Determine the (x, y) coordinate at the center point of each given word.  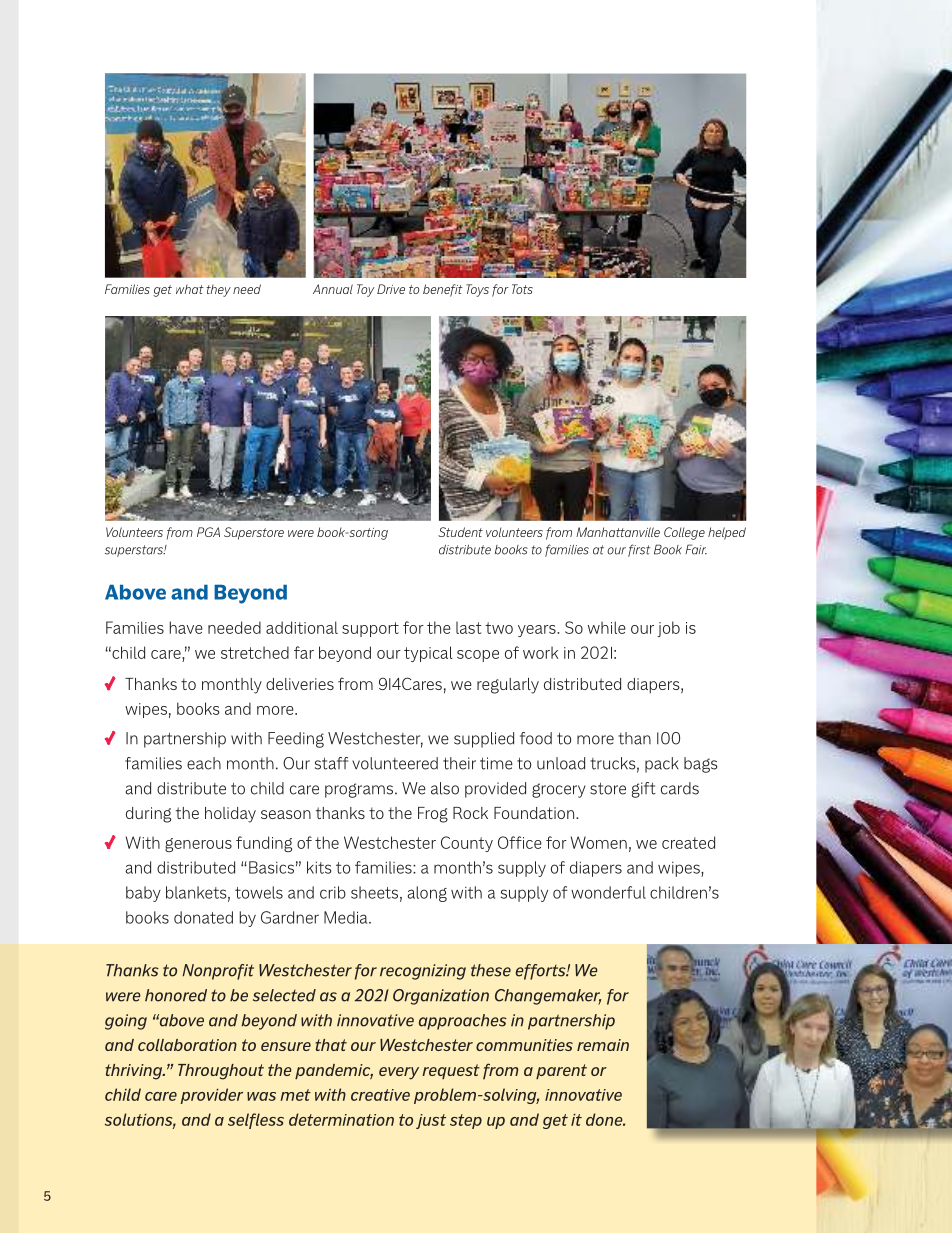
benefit (443, 290)
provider (212, 1096)
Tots (522, 289)
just (431, 1121)
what (190, 289)
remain (603, 1045)
